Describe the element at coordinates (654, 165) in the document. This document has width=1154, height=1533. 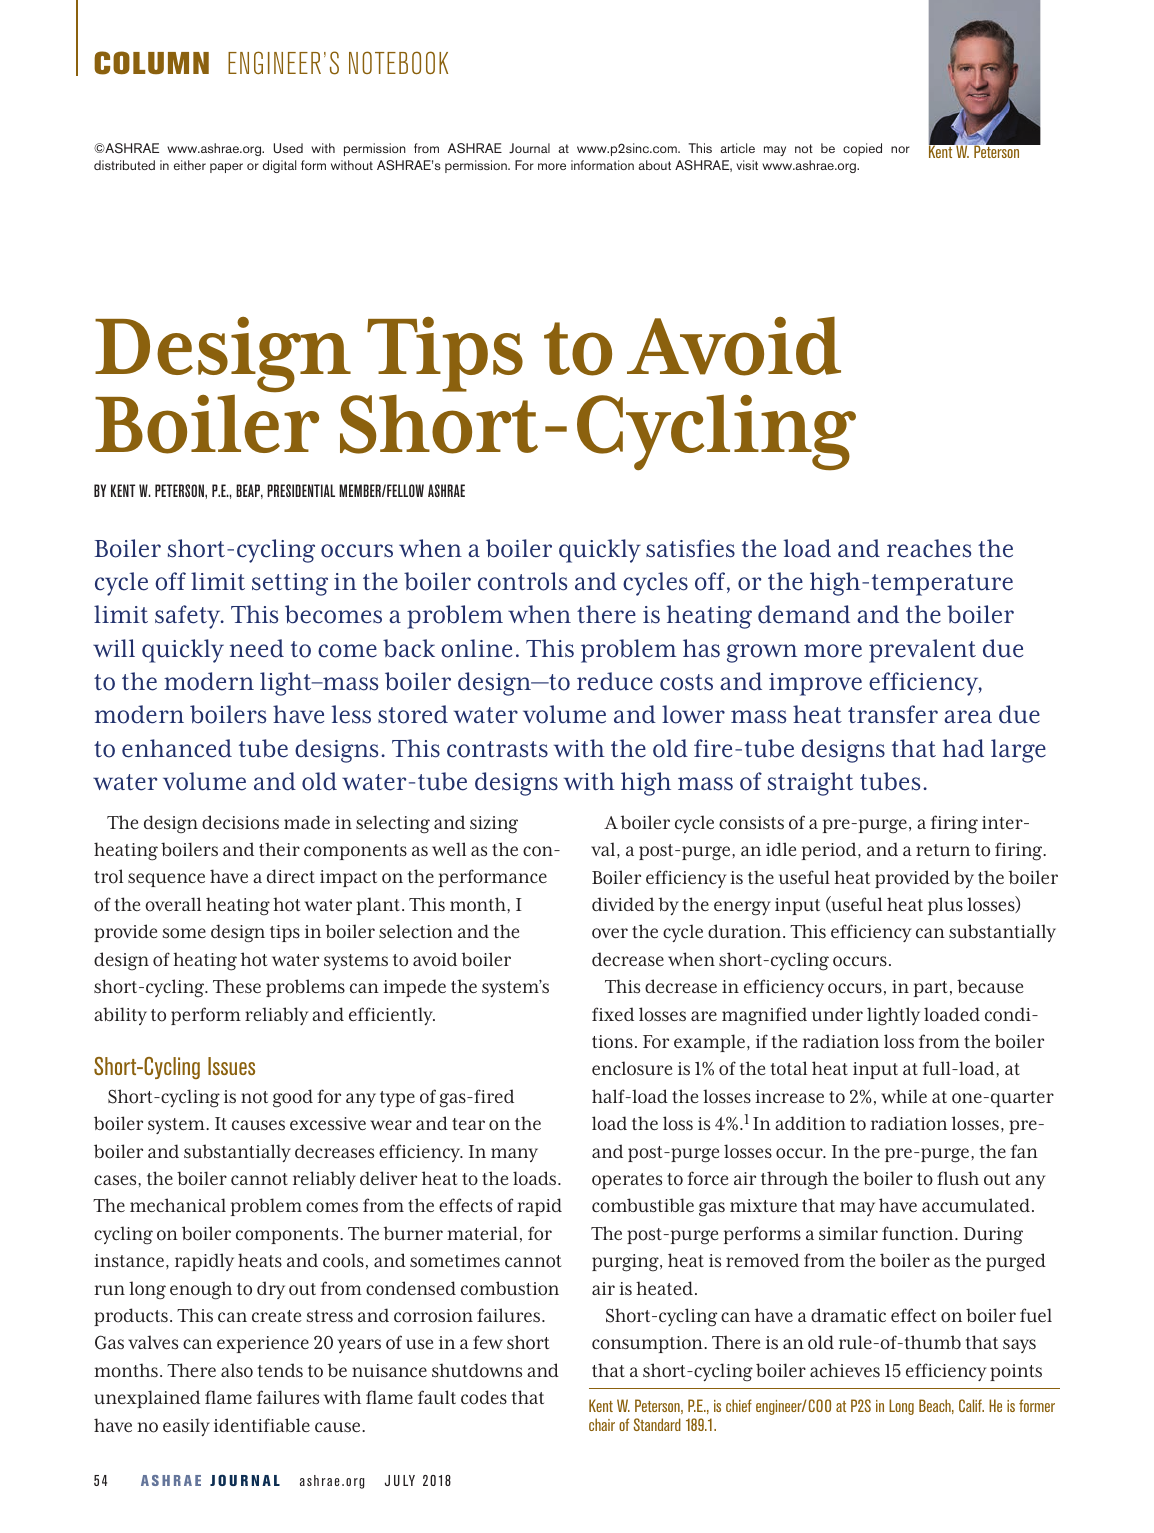
I see `about` at that location.
